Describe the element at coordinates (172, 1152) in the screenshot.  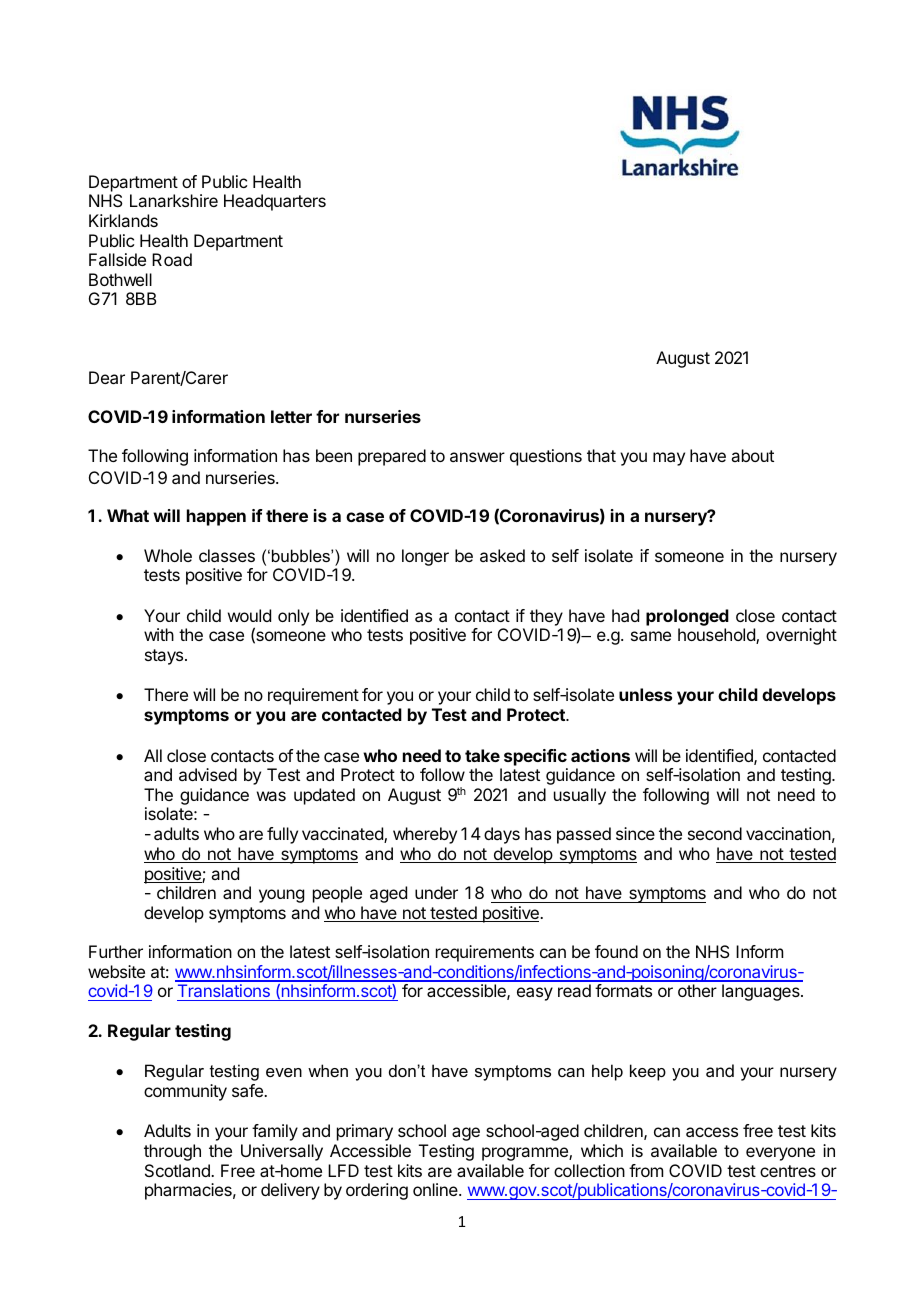
I see `through` at that location.
